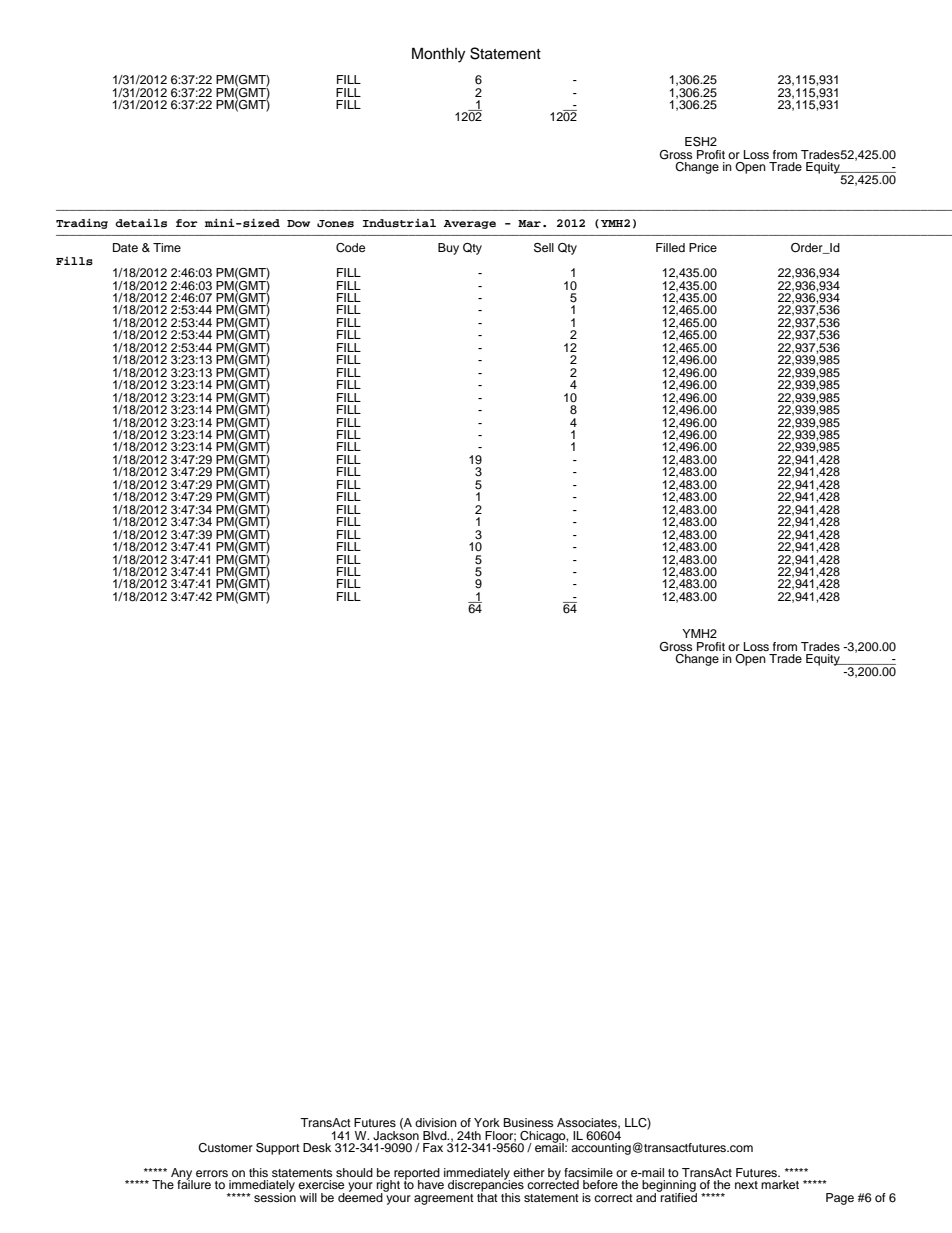 This page has width=952, height=1233. Describe the element at coordinates (194, 1183) in the page. I see `failure` at that location.
